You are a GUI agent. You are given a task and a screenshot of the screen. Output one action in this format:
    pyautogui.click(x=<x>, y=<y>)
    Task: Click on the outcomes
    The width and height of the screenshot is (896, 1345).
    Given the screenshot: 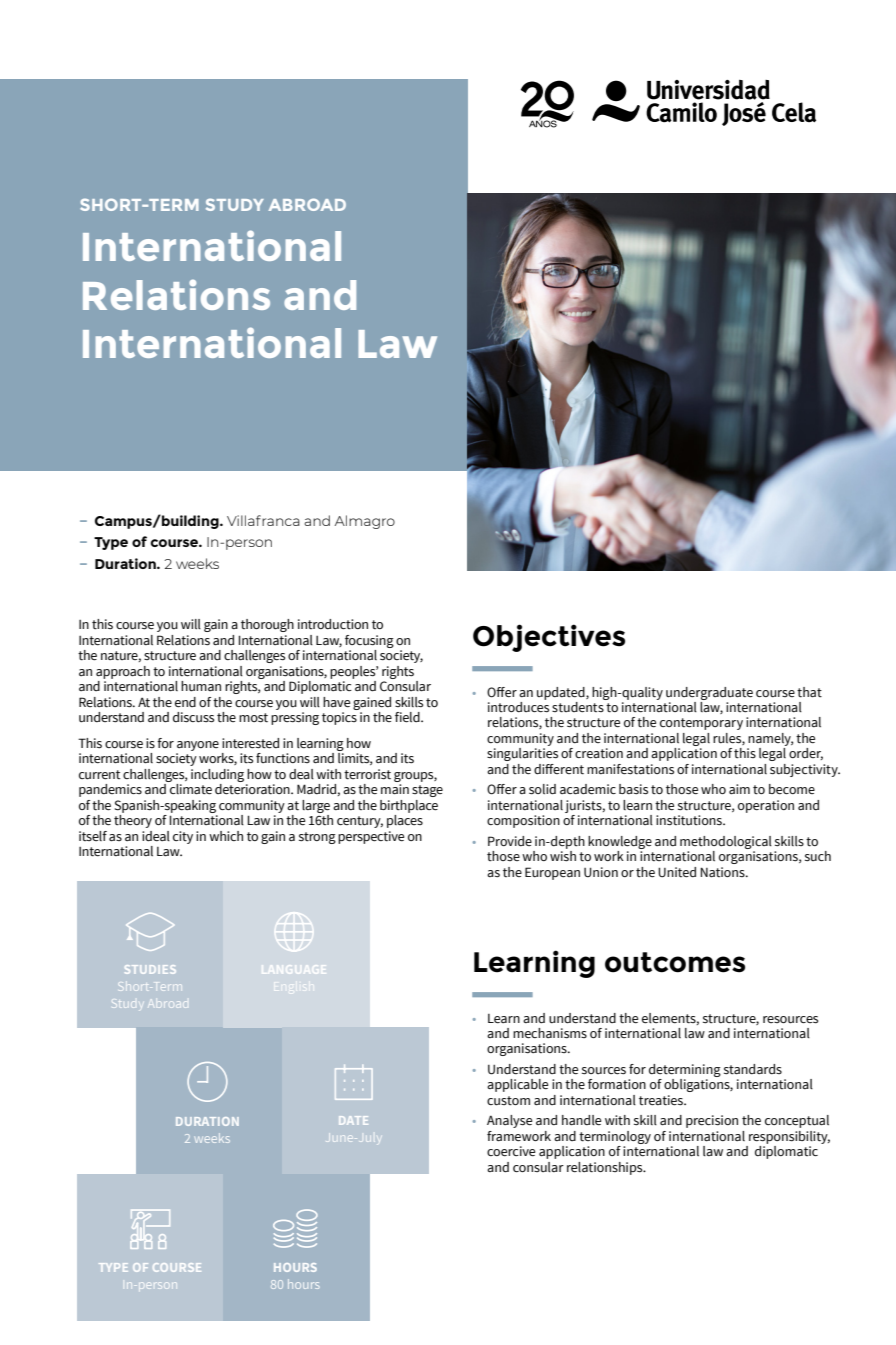 What is the action you would take?
    pyautogui.click(x=675, y=962)
